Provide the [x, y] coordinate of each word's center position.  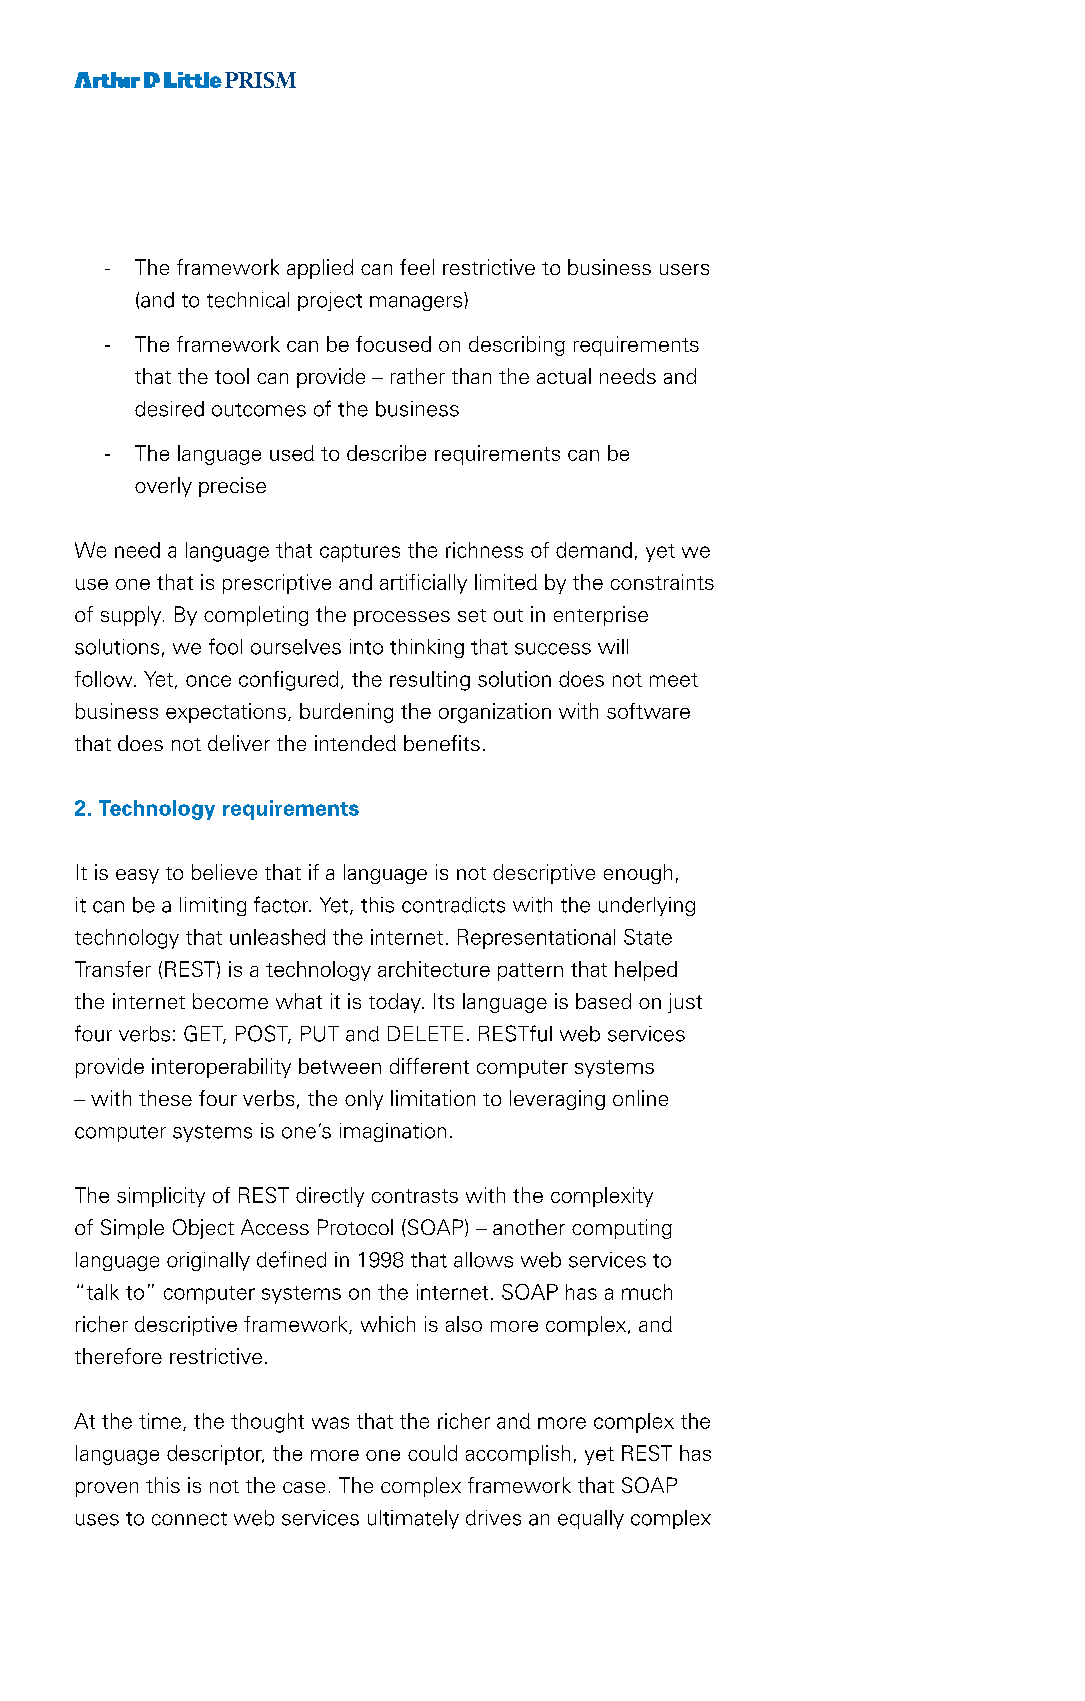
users [684, 269]
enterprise [601, 616]
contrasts [415, 1196]
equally [591, 1519]
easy [137, 876]
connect [189, 1519]
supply [132, 616]
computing [622, 1229]
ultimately [413, 1519]
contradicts [453, 905]
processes [402, 618]
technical [248, 300]
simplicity [161, 1197]
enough [638, 874]
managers [416, 303]
